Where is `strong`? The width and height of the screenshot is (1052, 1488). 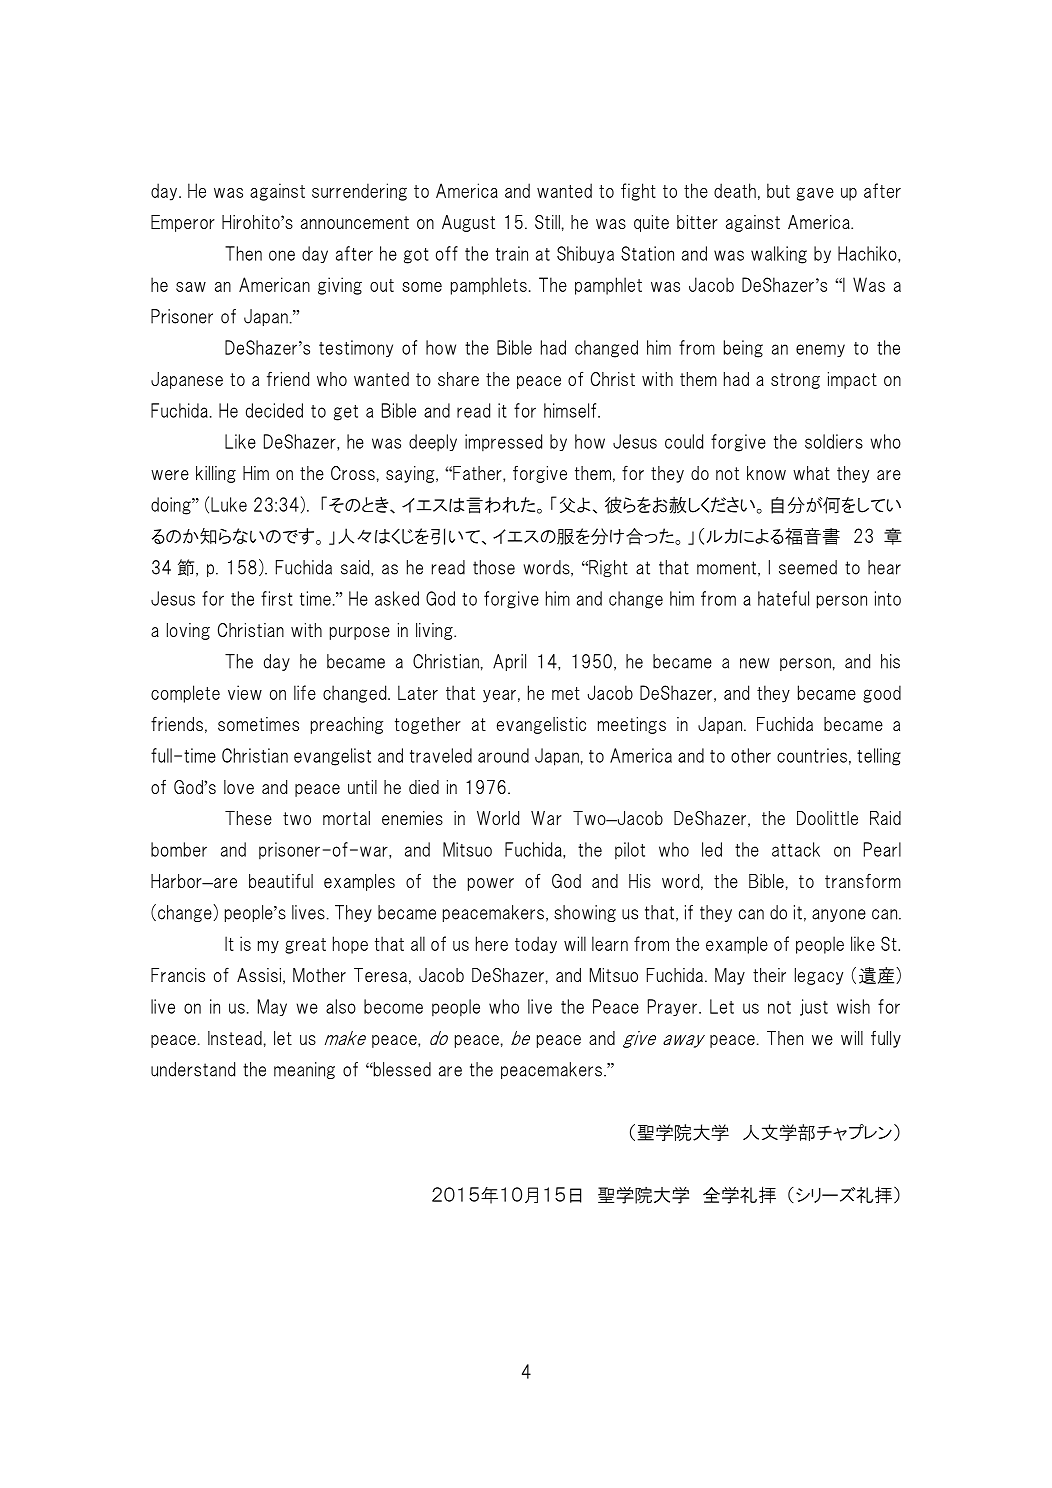 strong is located at coordinates (795, 381).
